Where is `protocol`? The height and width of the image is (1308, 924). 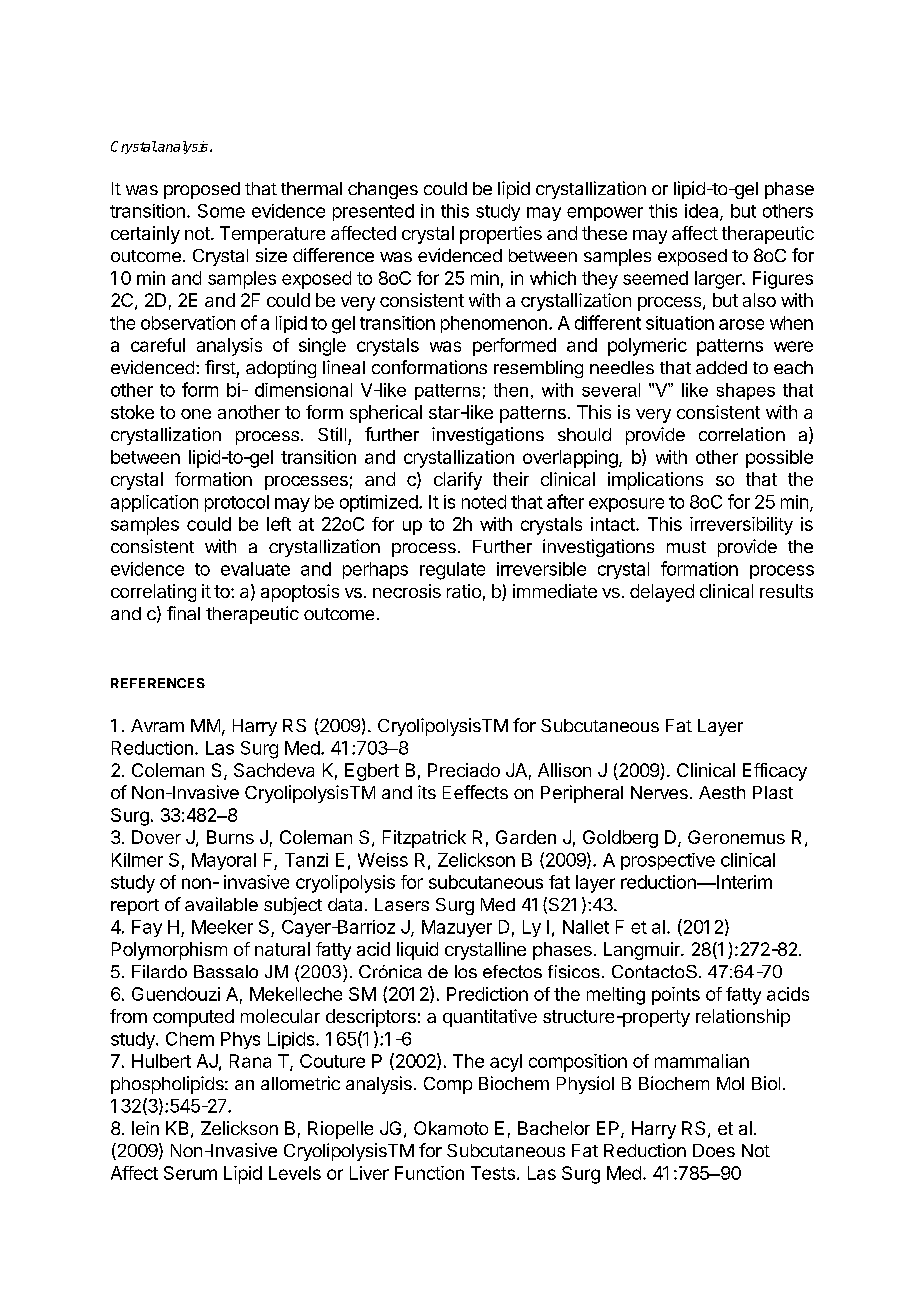
protocol is located at coordinates (237, 503).
